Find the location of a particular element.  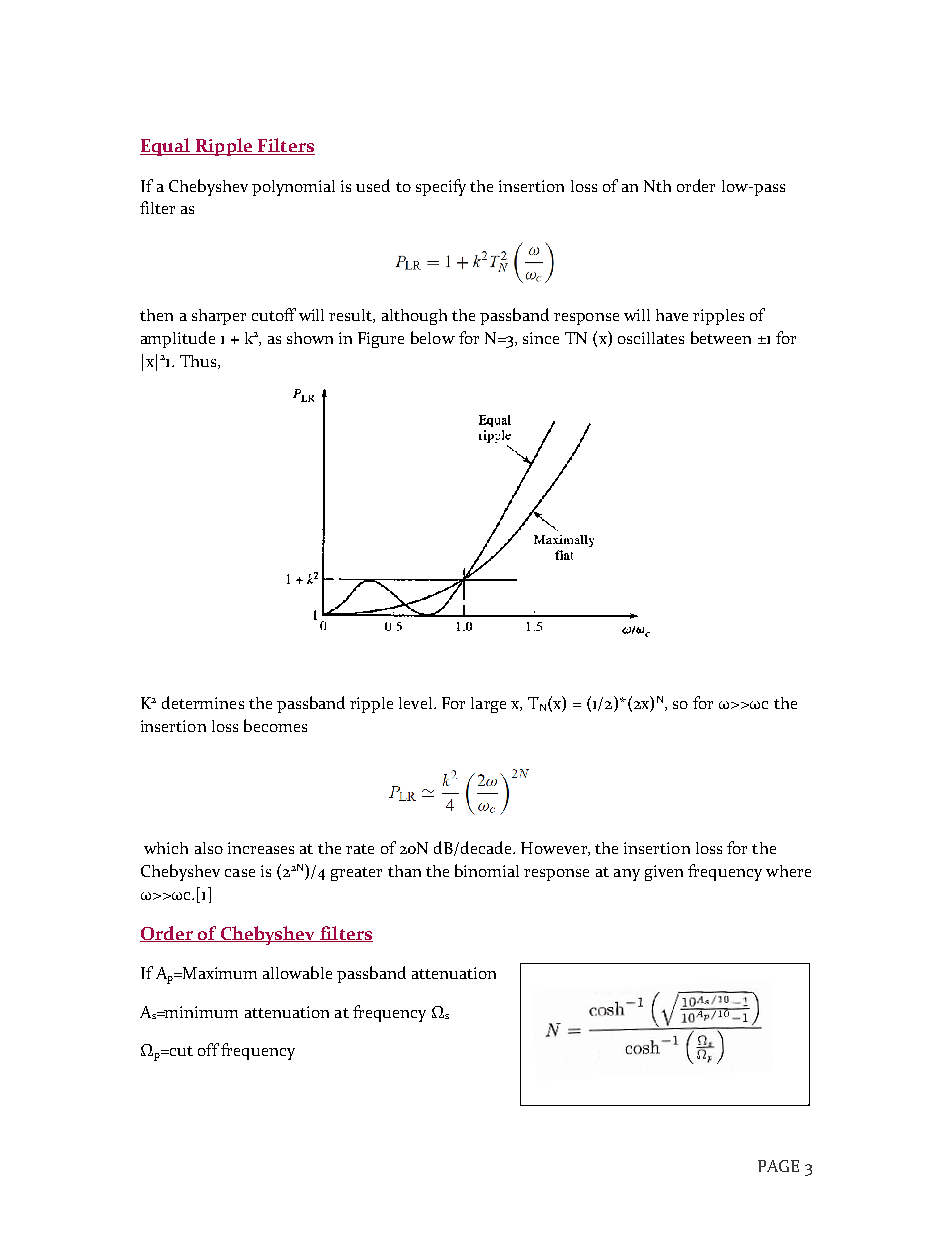

between is located at coordinates (721, 337).
